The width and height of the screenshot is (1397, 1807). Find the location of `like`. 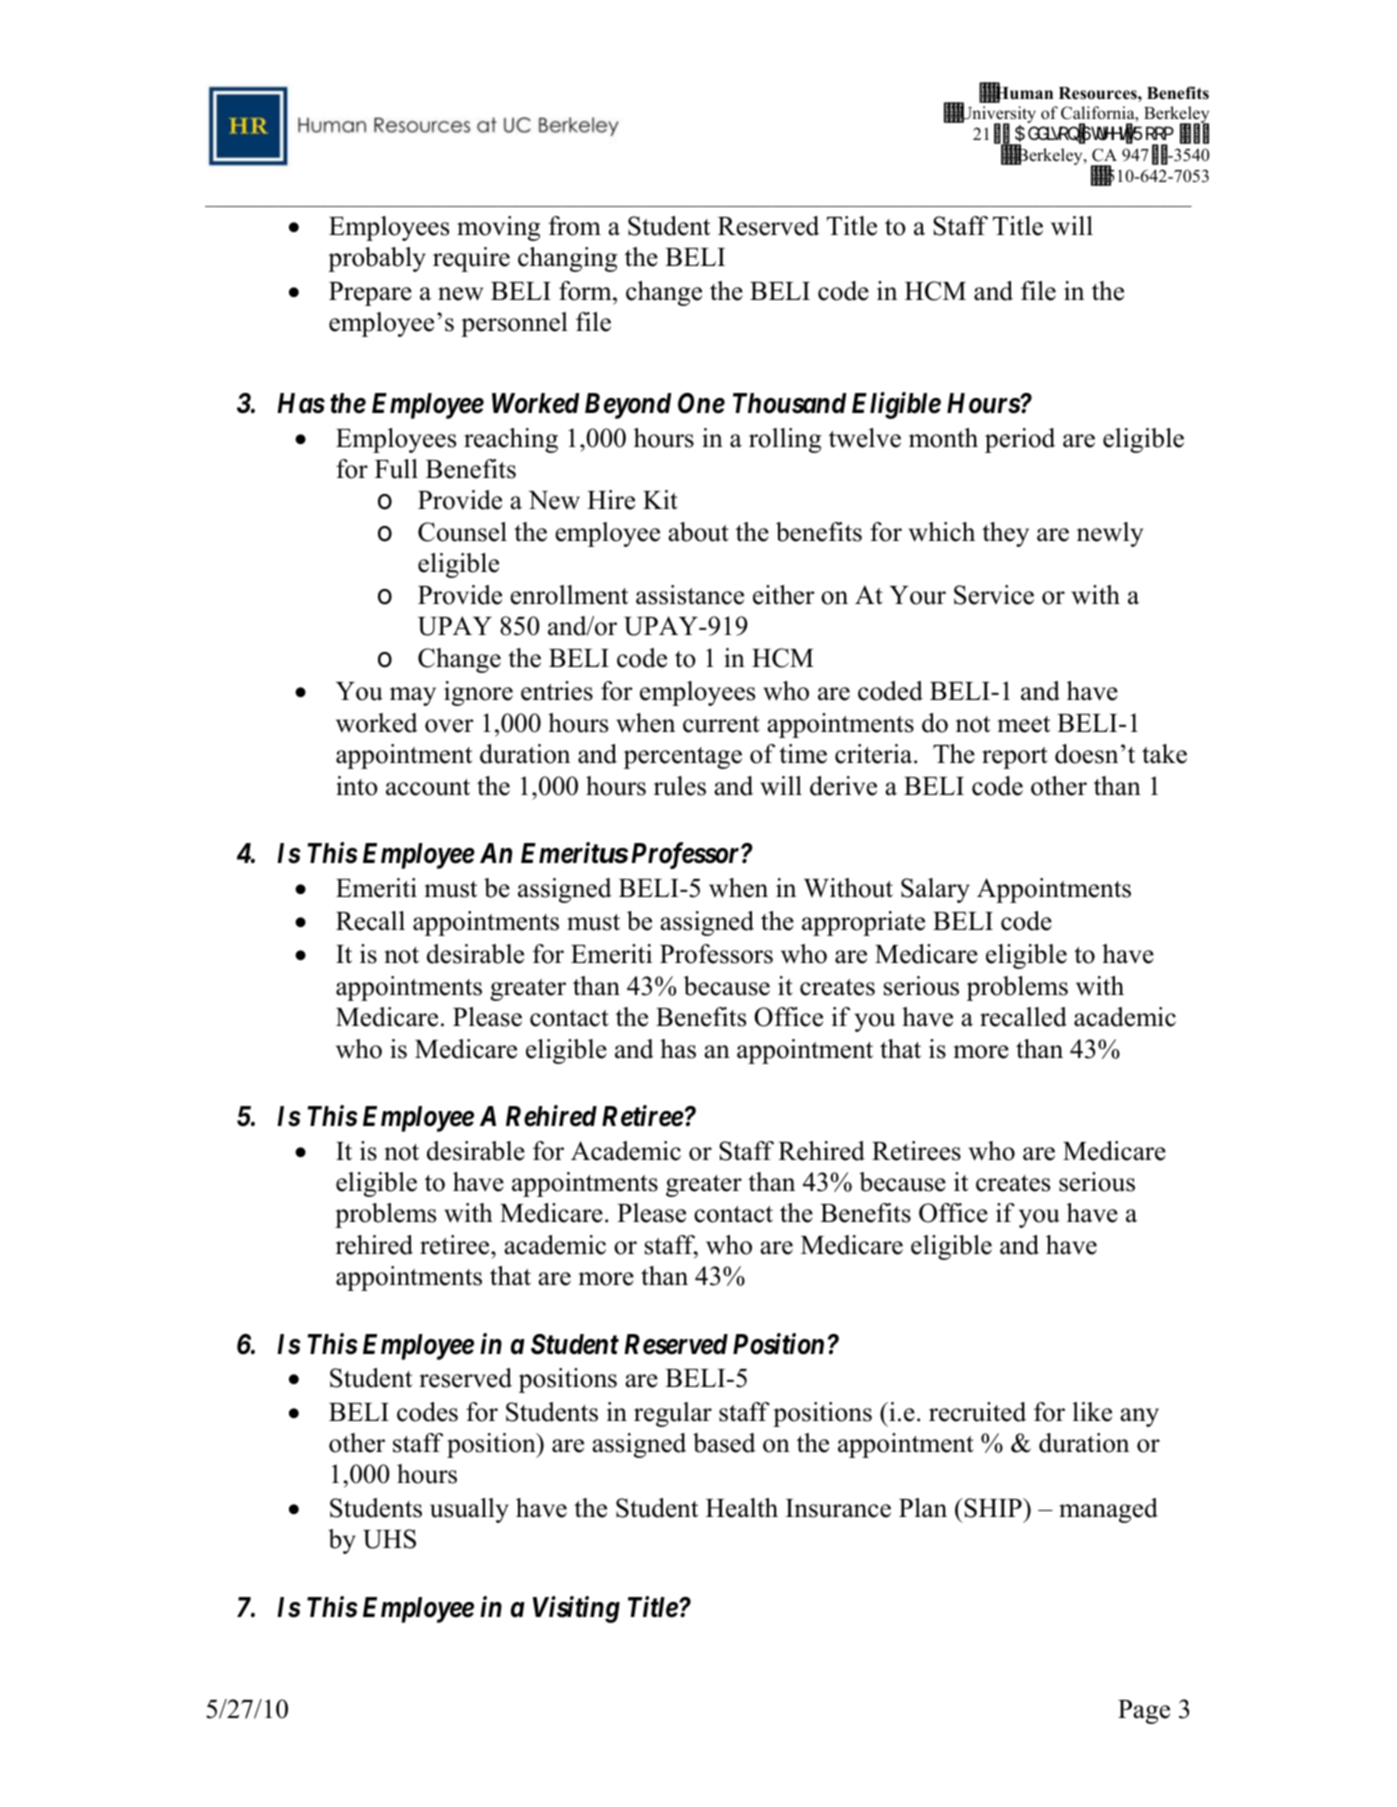

like is located at coordinates (1092, 1412).
